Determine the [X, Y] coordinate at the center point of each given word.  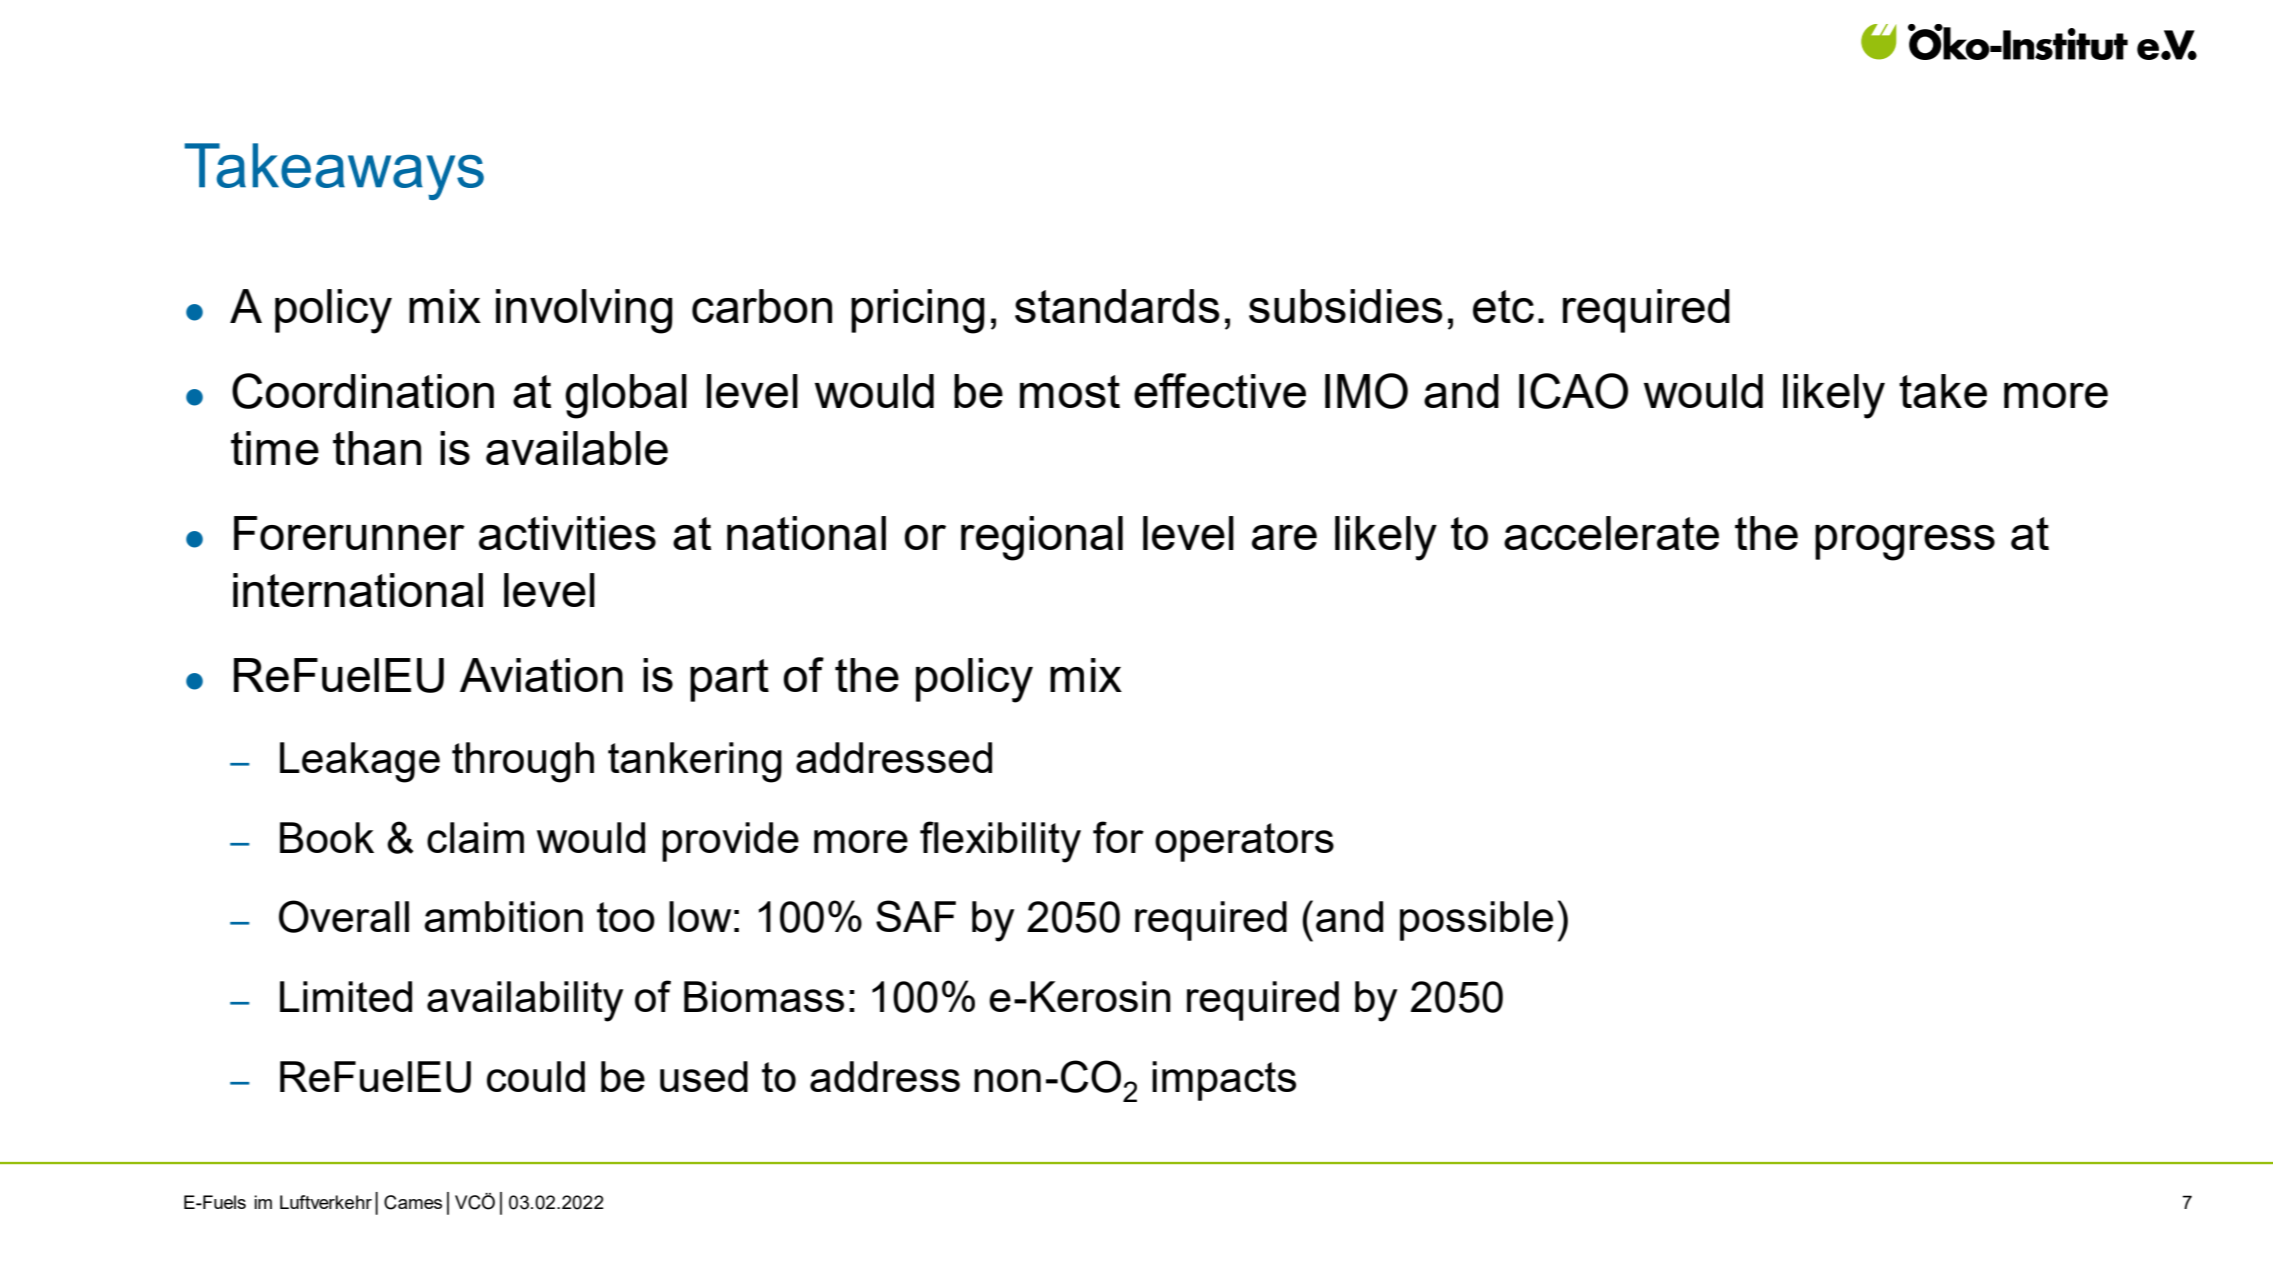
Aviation [541, 675]
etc [1503, 306]
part [729, 680]
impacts [1224, 1081]
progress [1905, 543]
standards [1117, 306]
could [536, 1076]
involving [584, 311]
